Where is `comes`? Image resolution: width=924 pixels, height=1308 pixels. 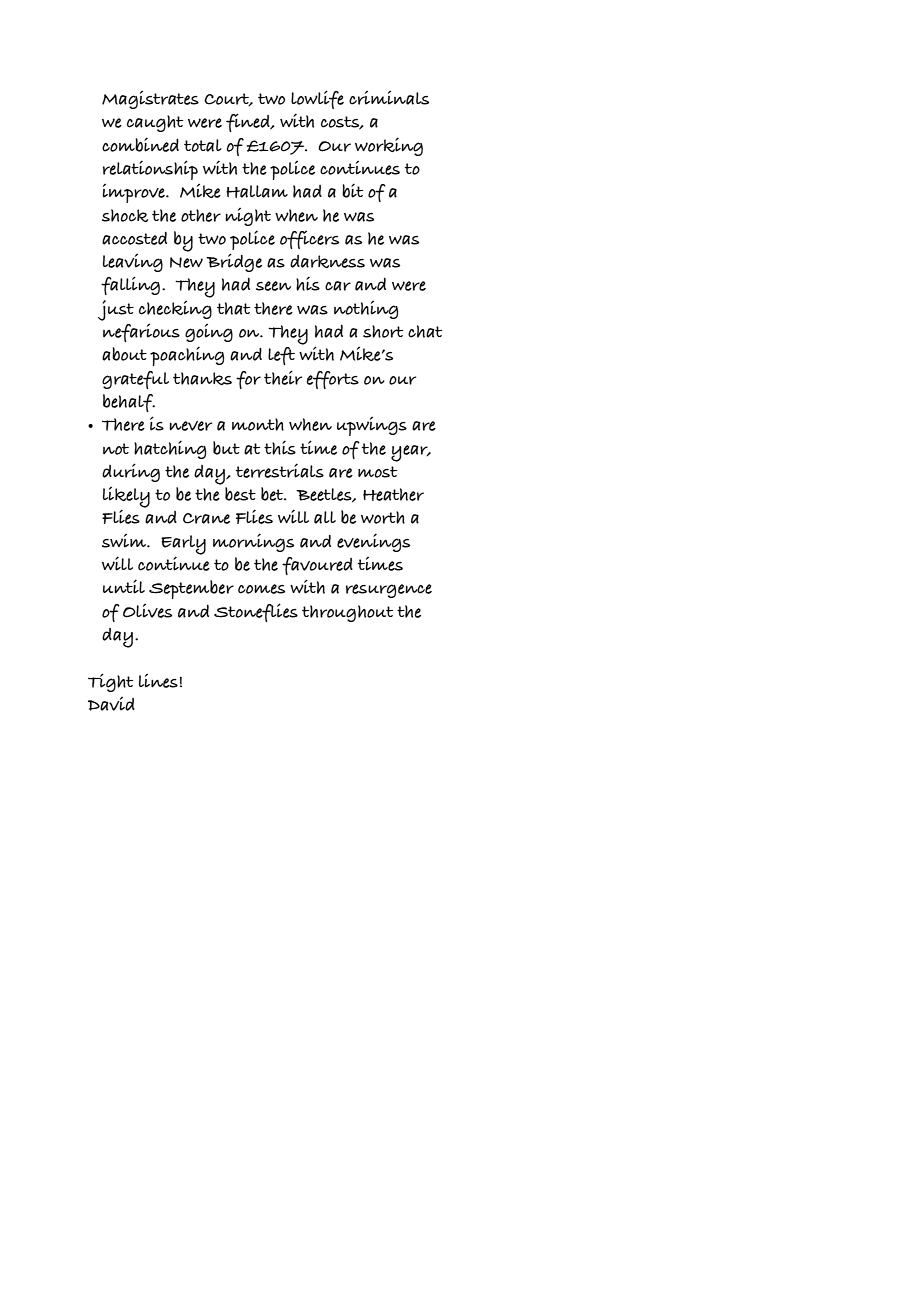 comes is located at coordinates (261, 589).
